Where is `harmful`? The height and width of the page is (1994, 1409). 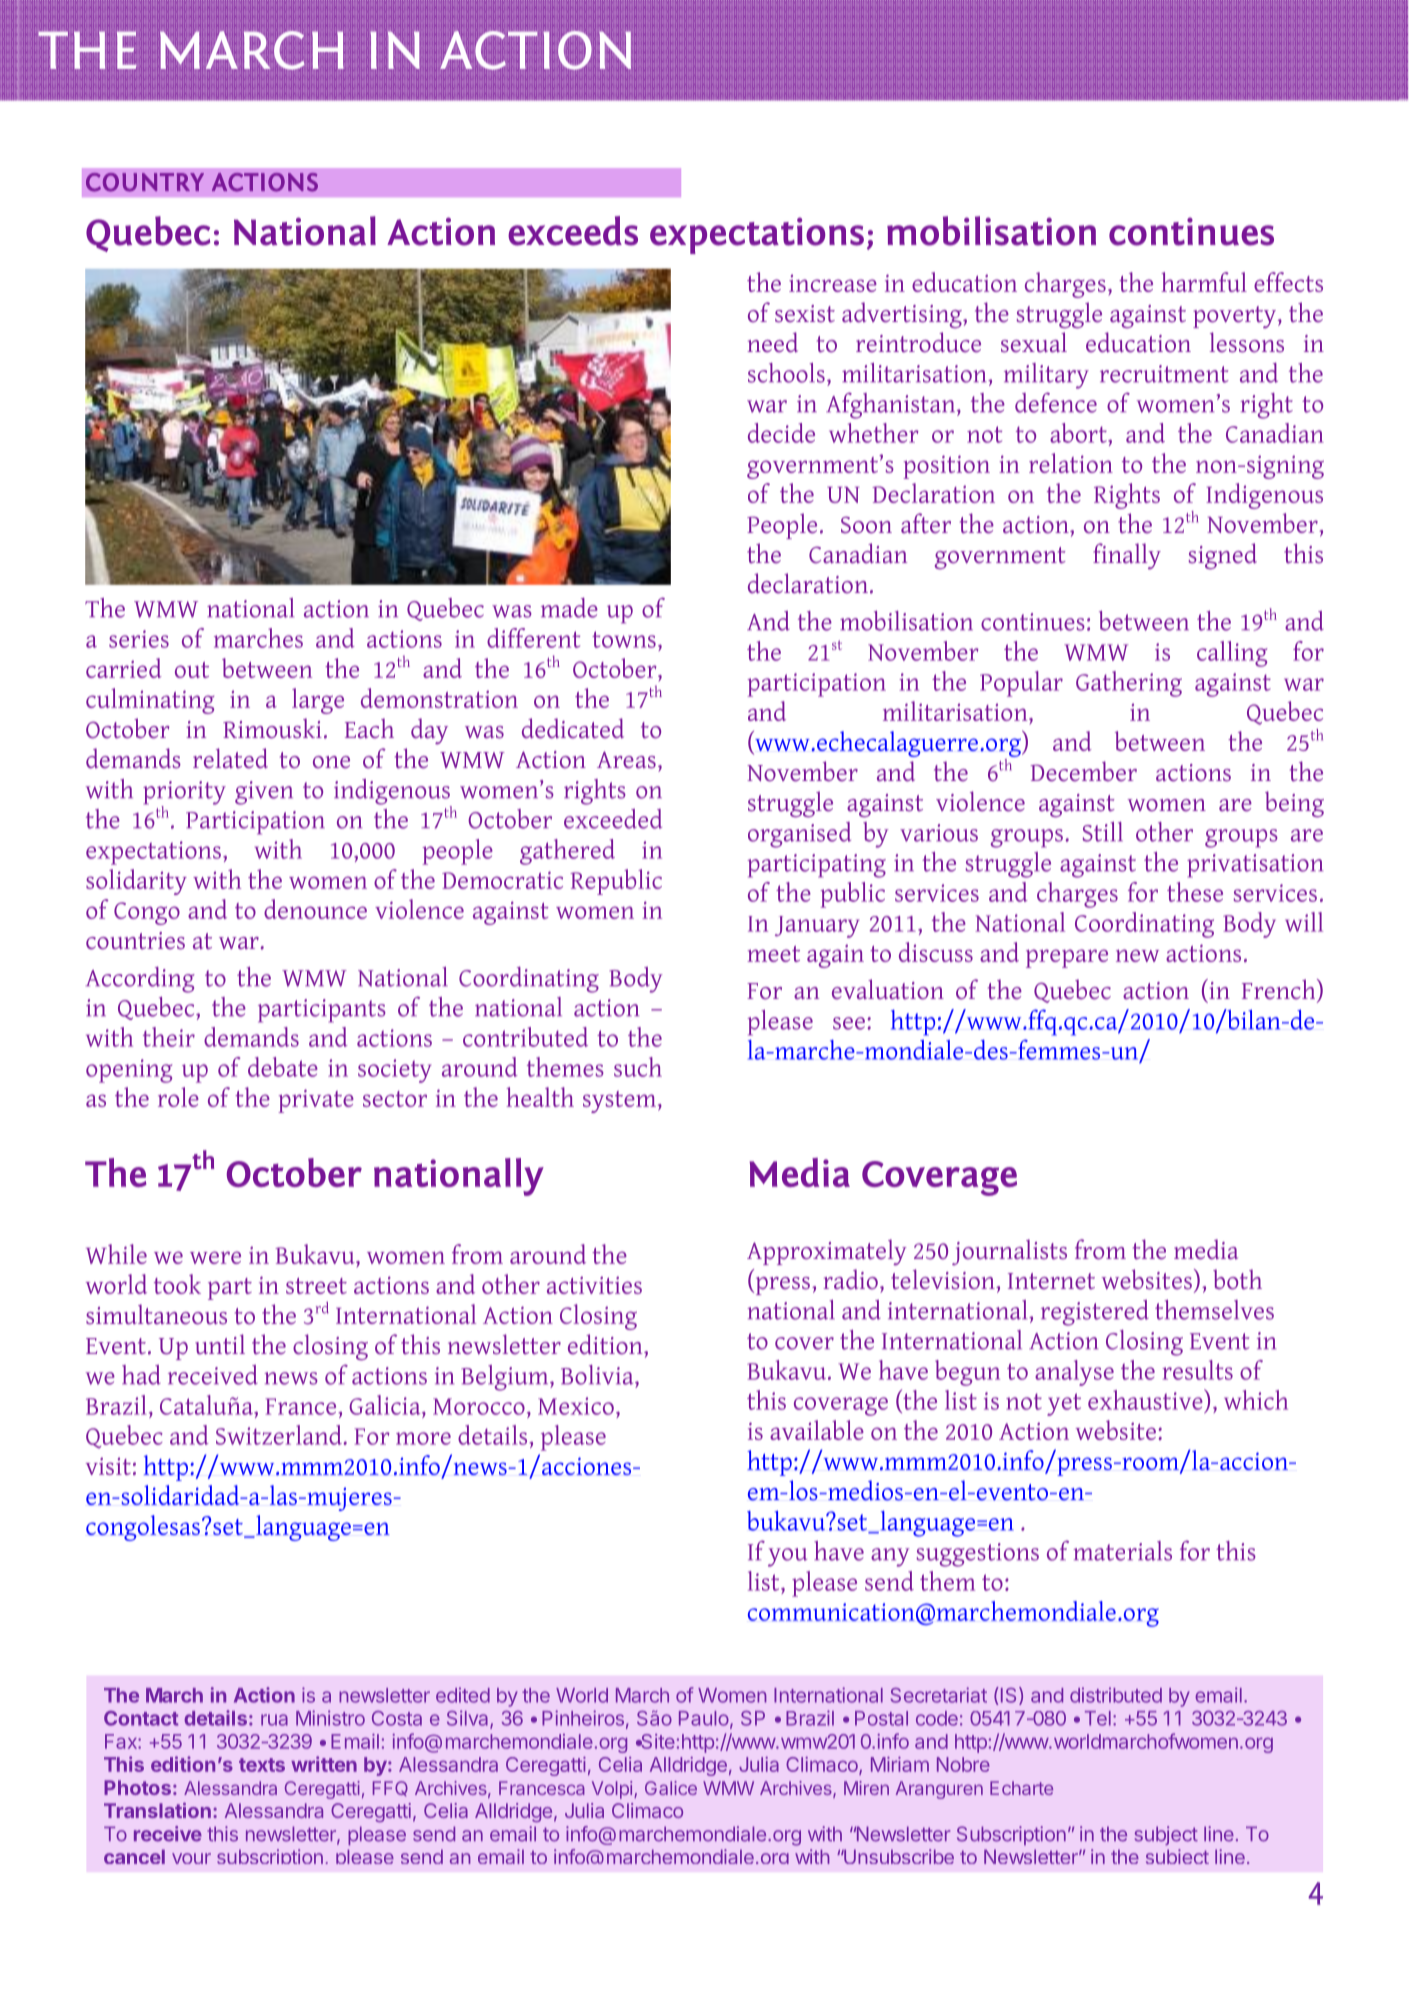 harmful is located at coordinates (1204, 282).
